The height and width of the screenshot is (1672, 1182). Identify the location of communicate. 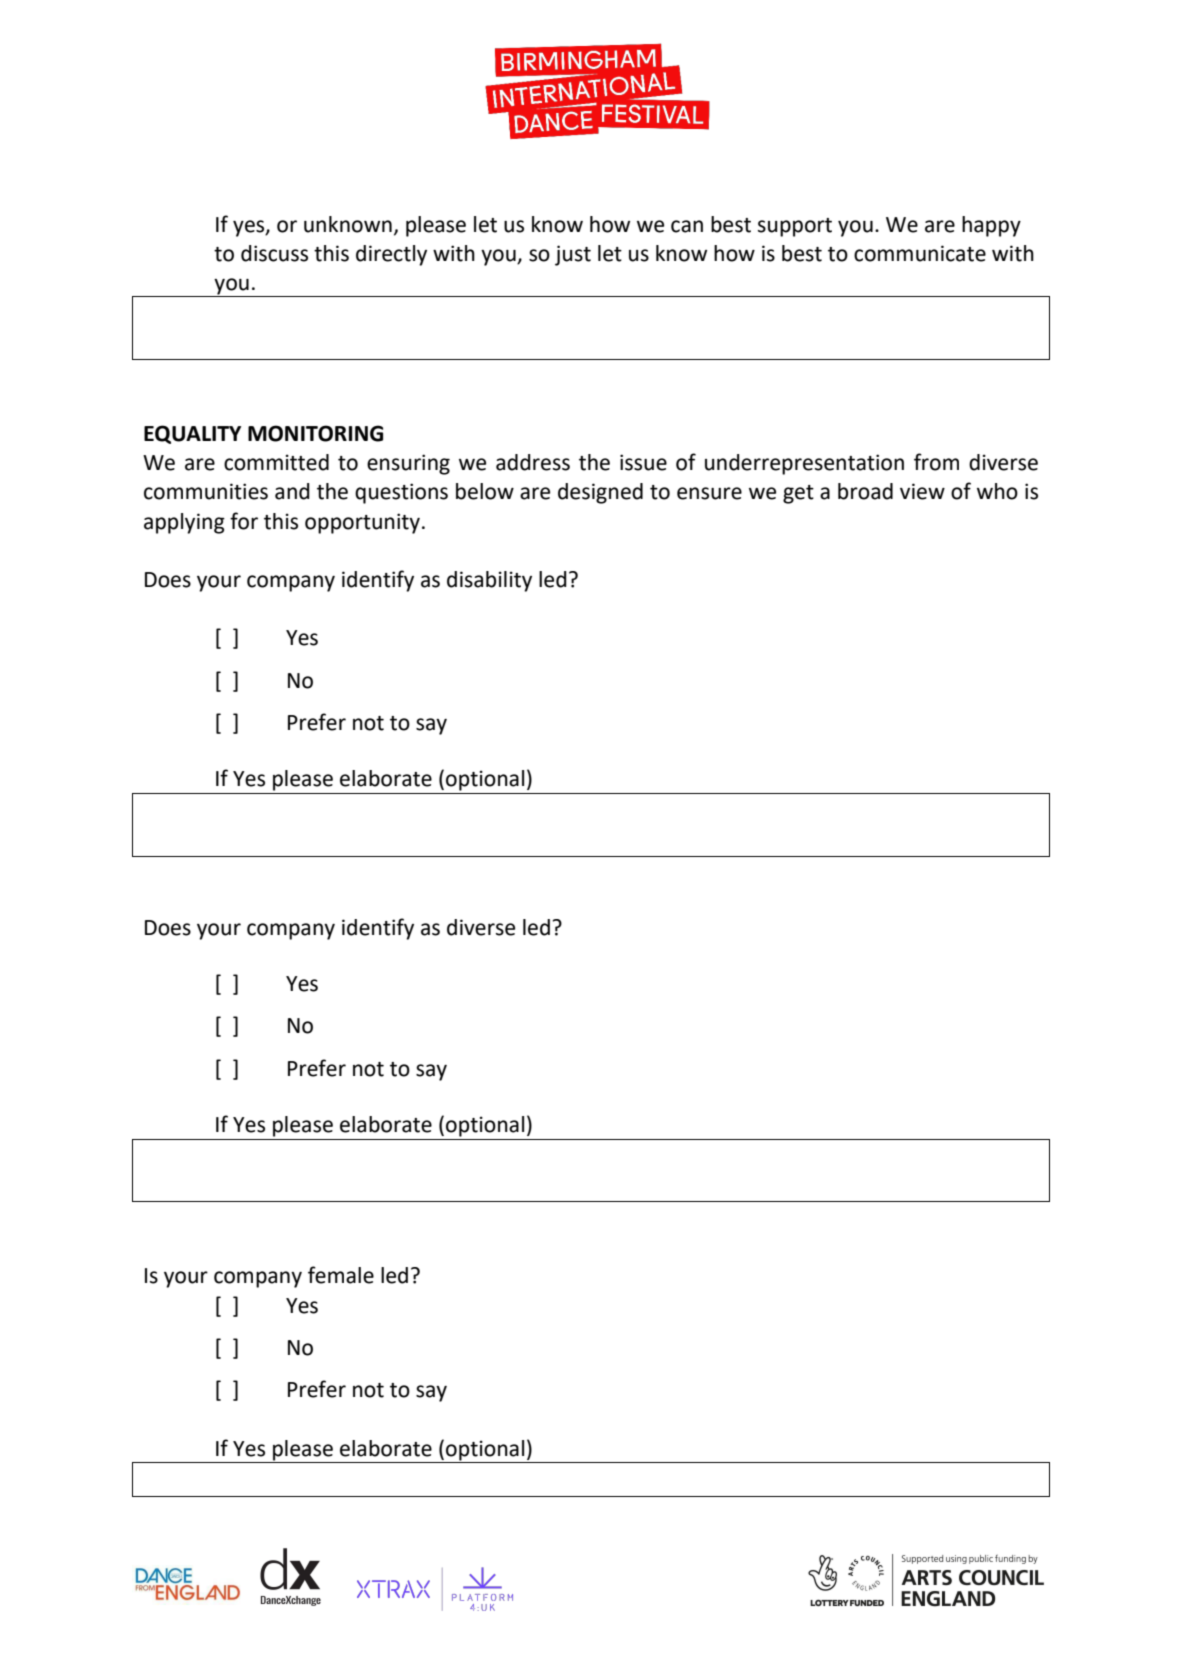
(920, 253).
